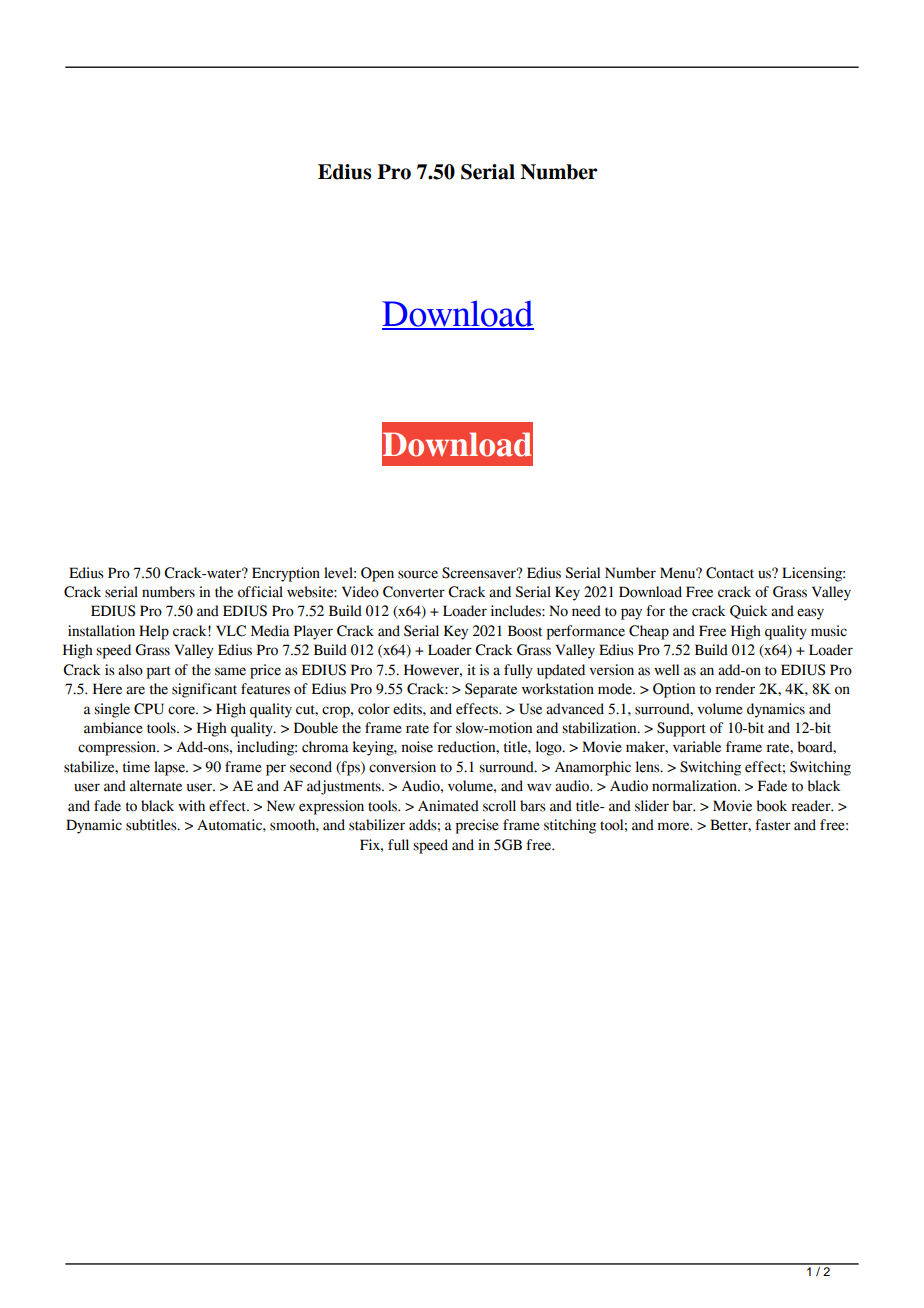 The height and width of the page is (1308, 924). Describe the element at coordinates (730, 573) in the page. I see `Contact` at that location.
